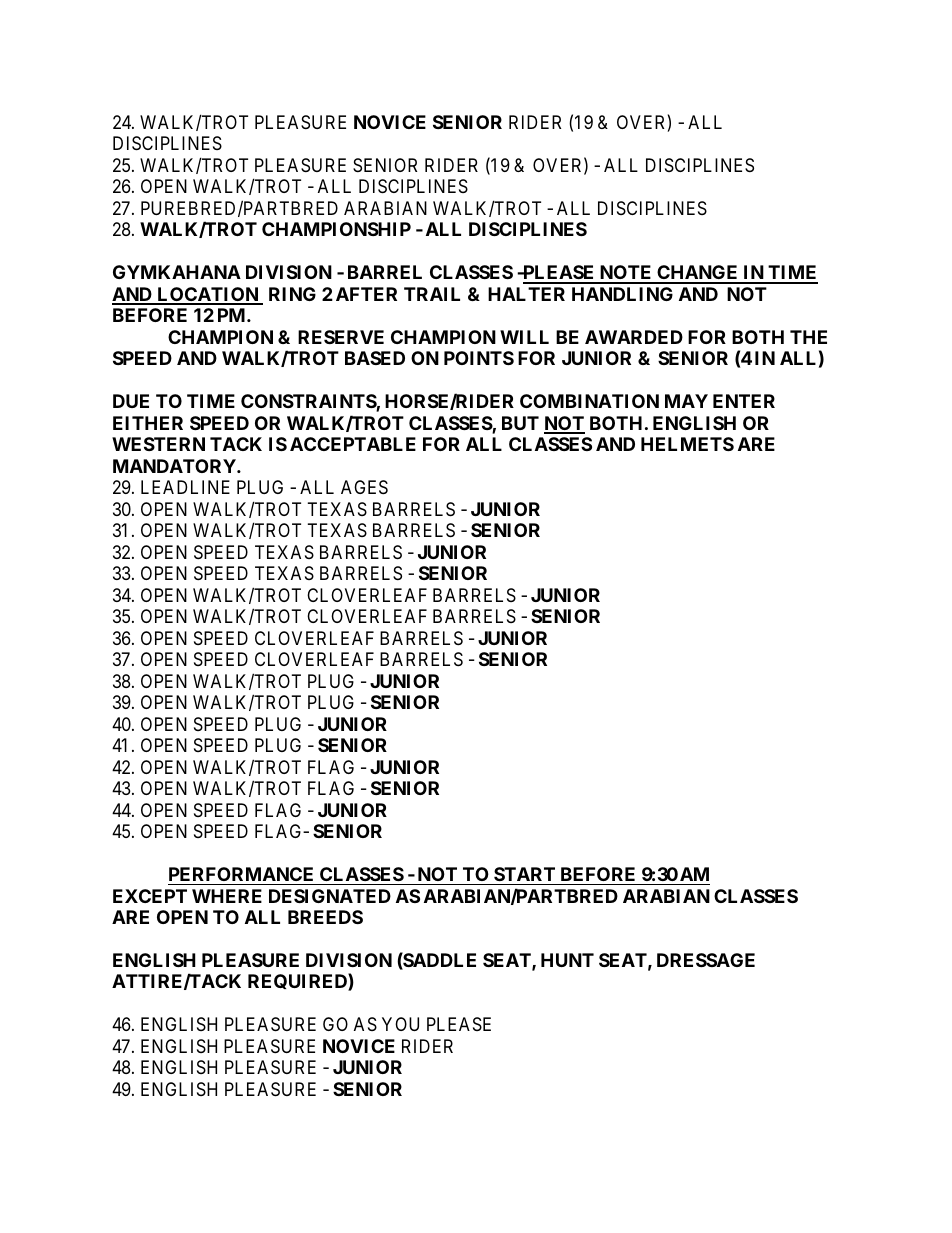 The width and height of the screenshot is (952, 1233). Describe the element at coordinates (400, 1024) in the screenshot. I see `YOU` at that location.
